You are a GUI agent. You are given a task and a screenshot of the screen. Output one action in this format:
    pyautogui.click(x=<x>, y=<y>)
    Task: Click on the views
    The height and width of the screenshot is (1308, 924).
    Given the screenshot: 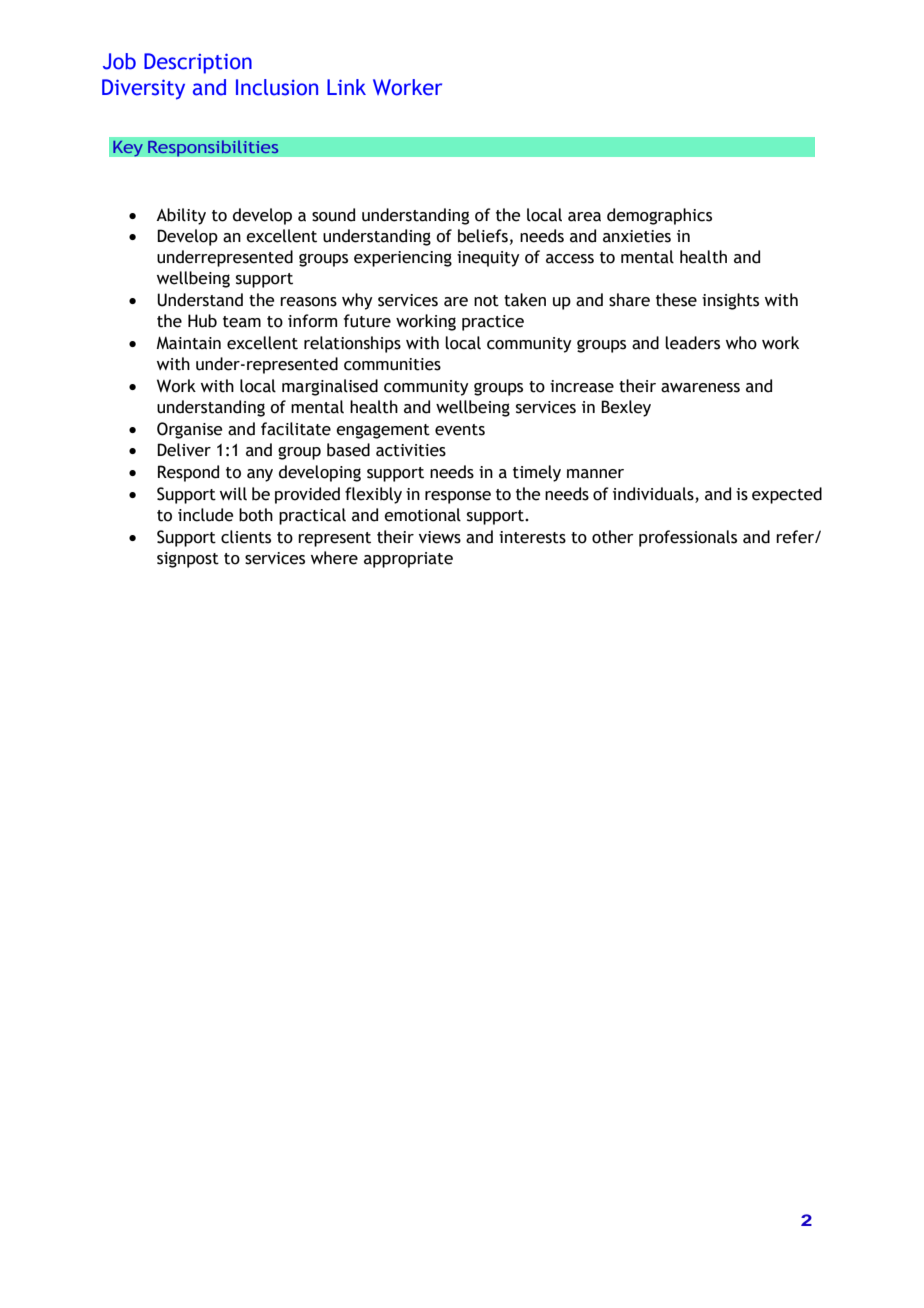 What is the action you would take?
    pyautogui.click(x=440, y=537)
